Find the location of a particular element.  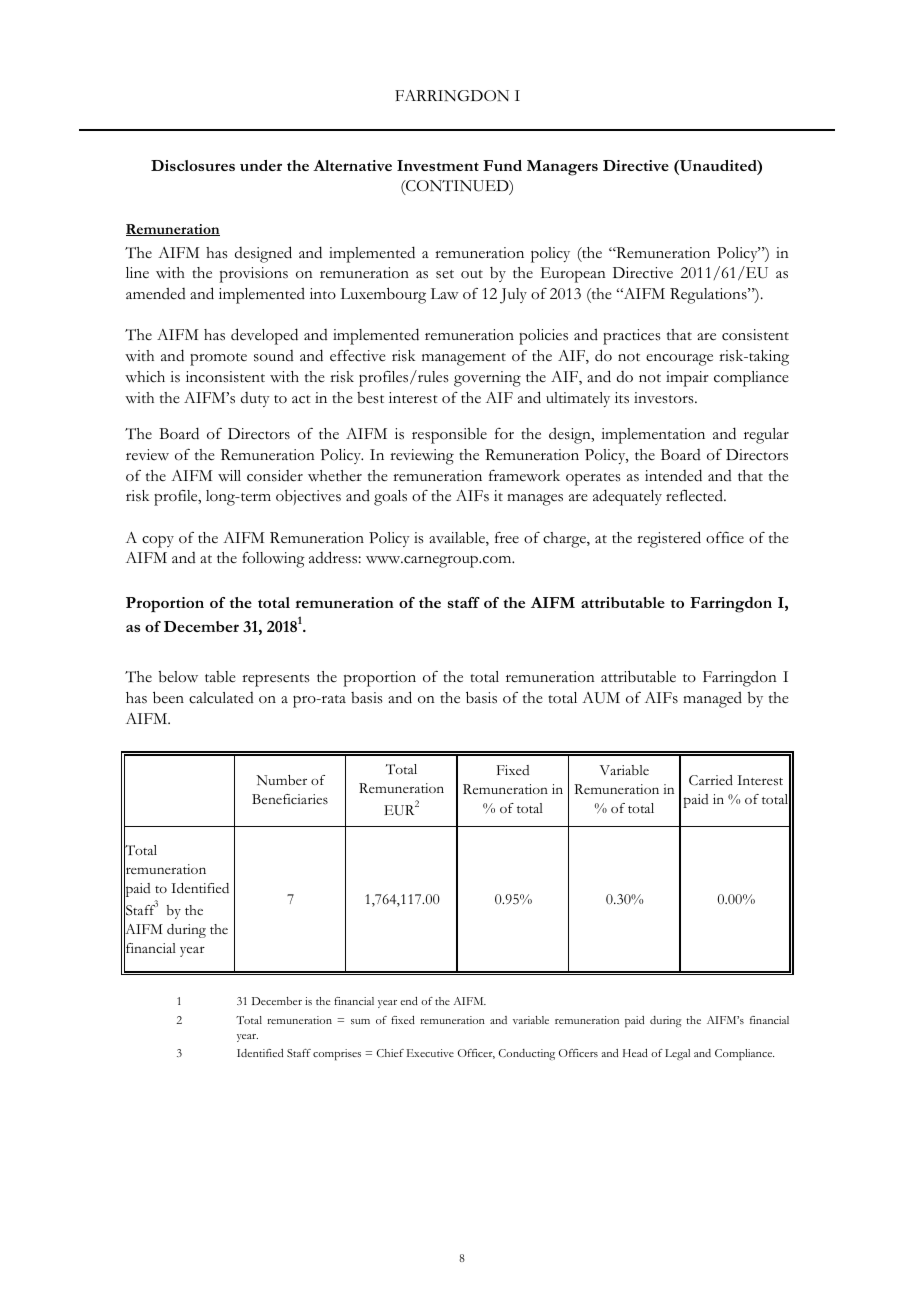

Legal is located at coordinates (677, 1055).
